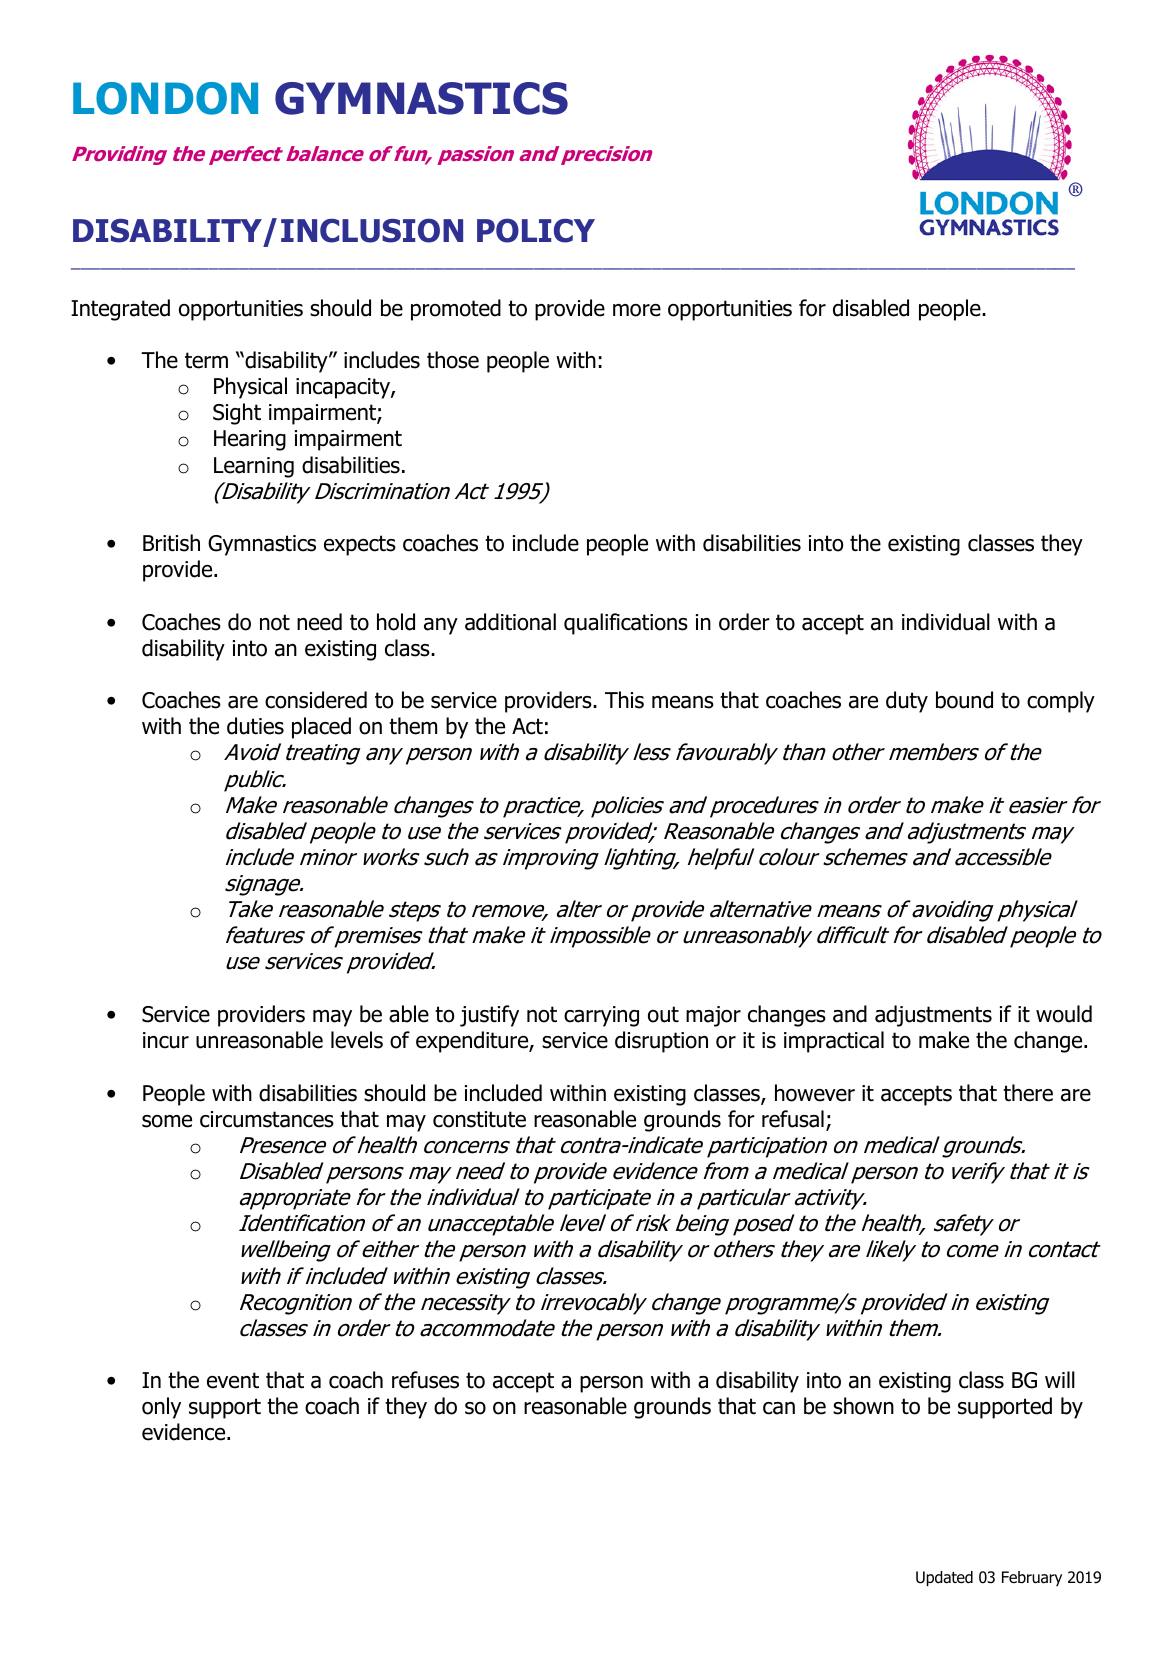  What do you see at coordinates (779, 1408) in the page?
I see `can` at bounding box center [779, 1408].
